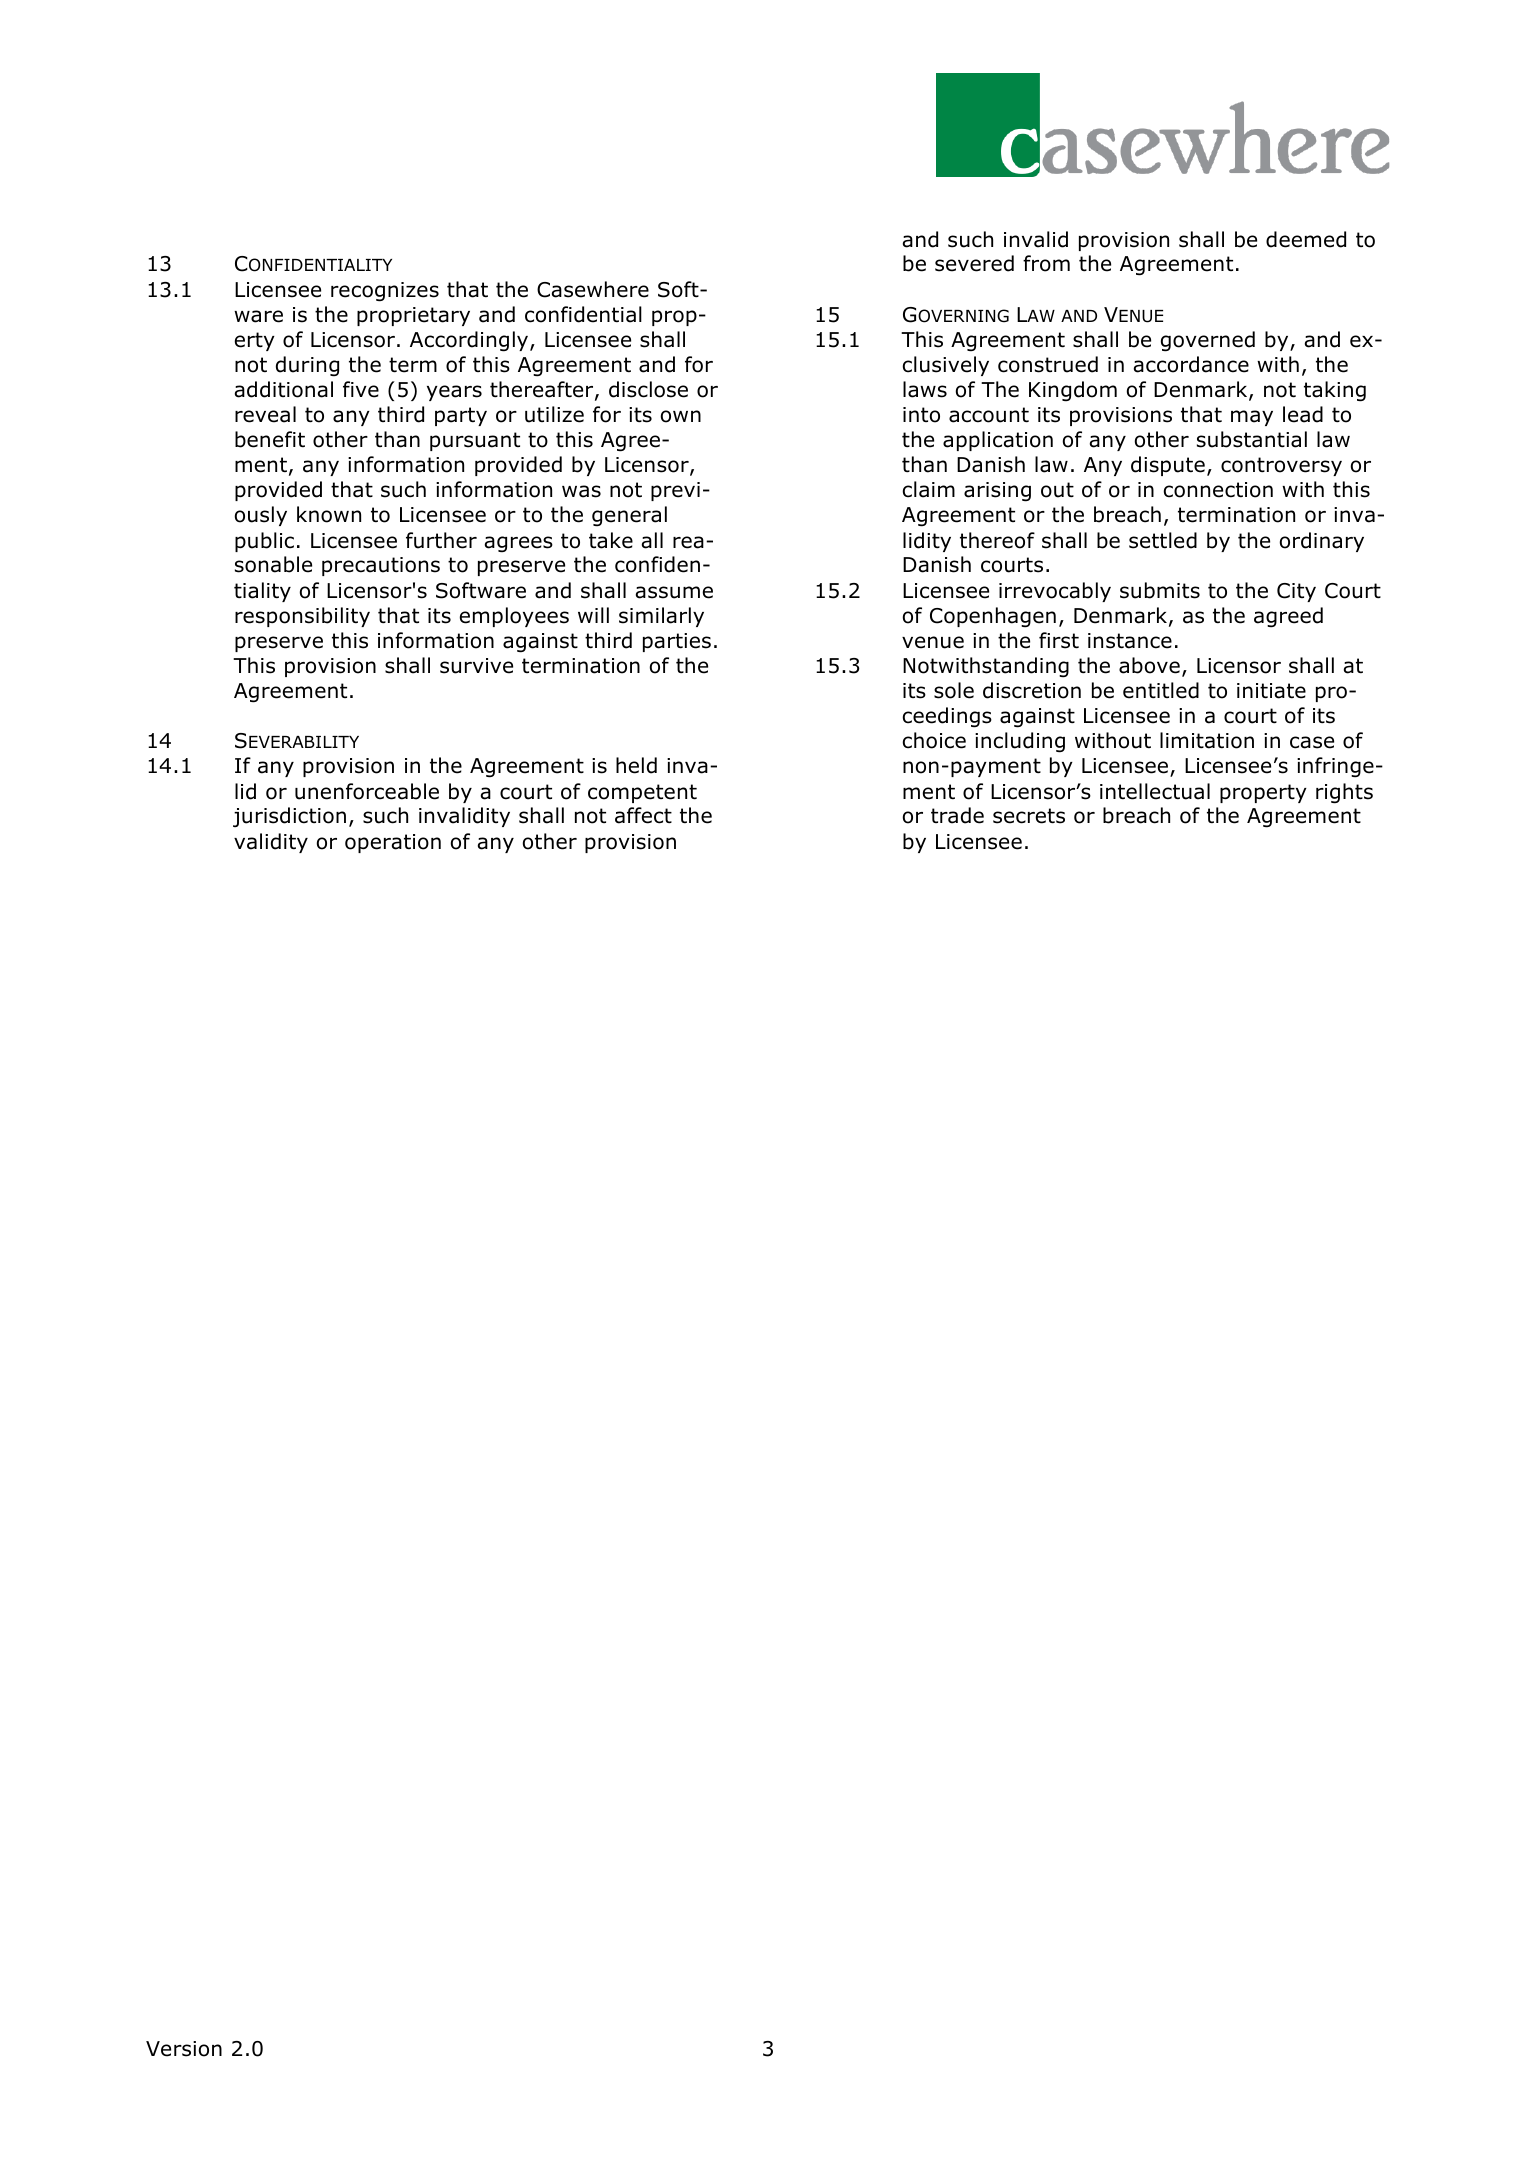 The height and width of the page is (2173, 1535). Describe the element at coordinates (184, 2049) in the page. I see `Version` at that location.
